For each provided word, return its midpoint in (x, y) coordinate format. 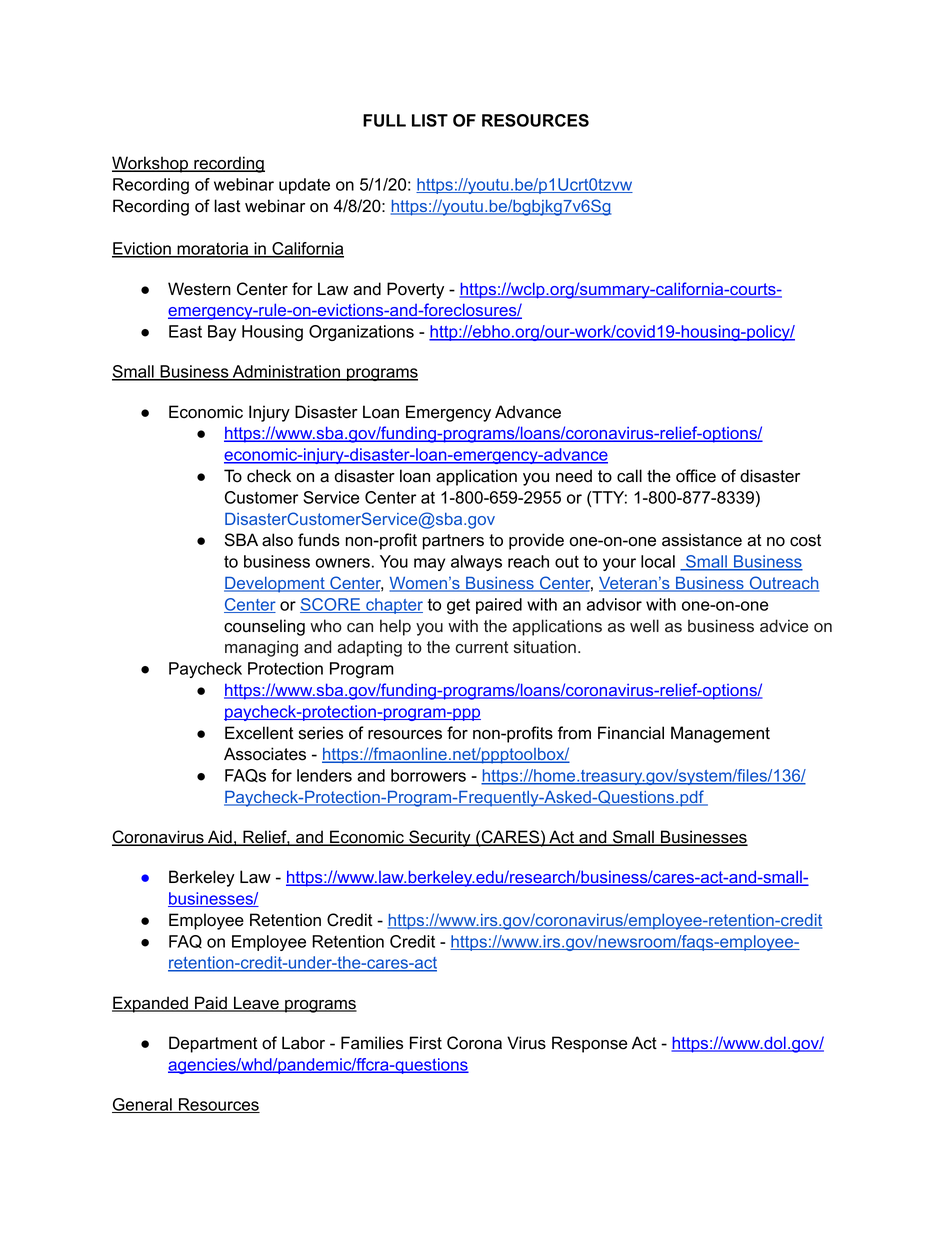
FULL (384, 120)
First (426, 1043)
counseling (264, 627)
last (228, 206)
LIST (430, 120)
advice (784, 626)
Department (213, 1044)
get (458, 606)
